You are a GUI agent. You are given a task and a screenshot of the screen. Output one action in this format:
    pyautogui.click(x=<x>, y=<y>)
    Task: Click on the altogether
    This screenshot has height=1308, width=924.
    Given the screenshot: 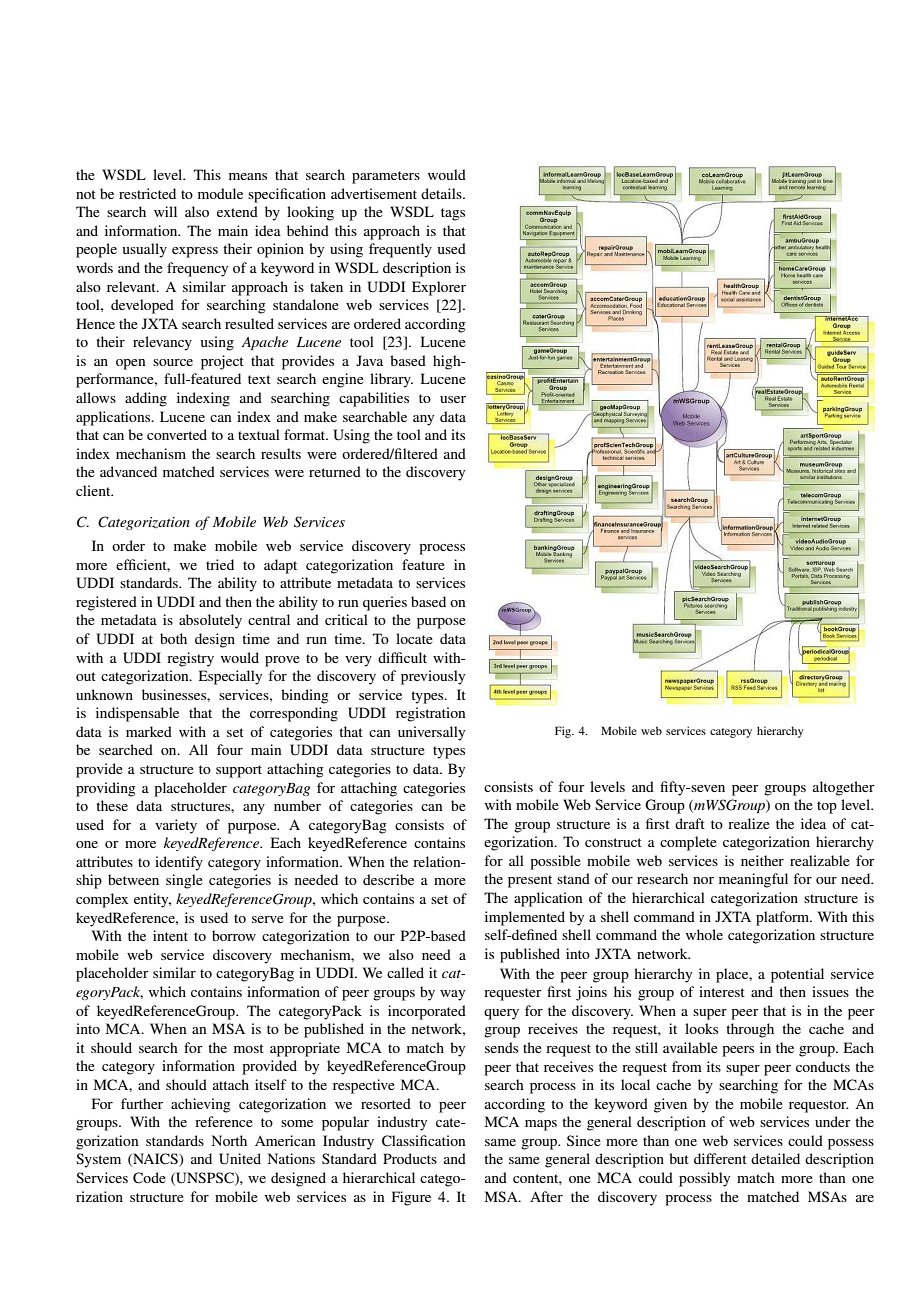 What is the action you would take?
    pyautogui.click(x=844, y=788)
